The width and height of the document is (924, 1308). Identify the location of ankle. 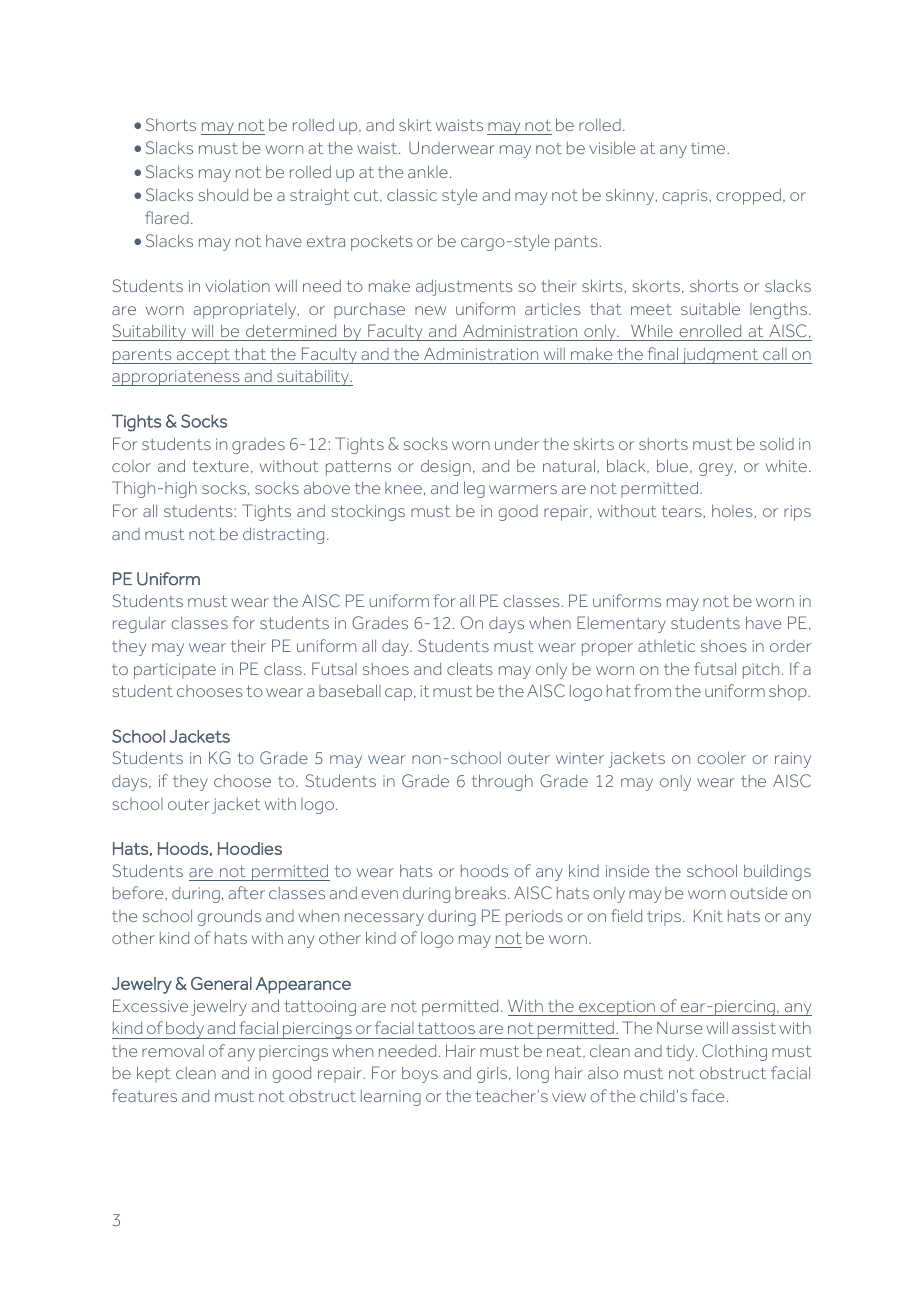
(428, 171).
